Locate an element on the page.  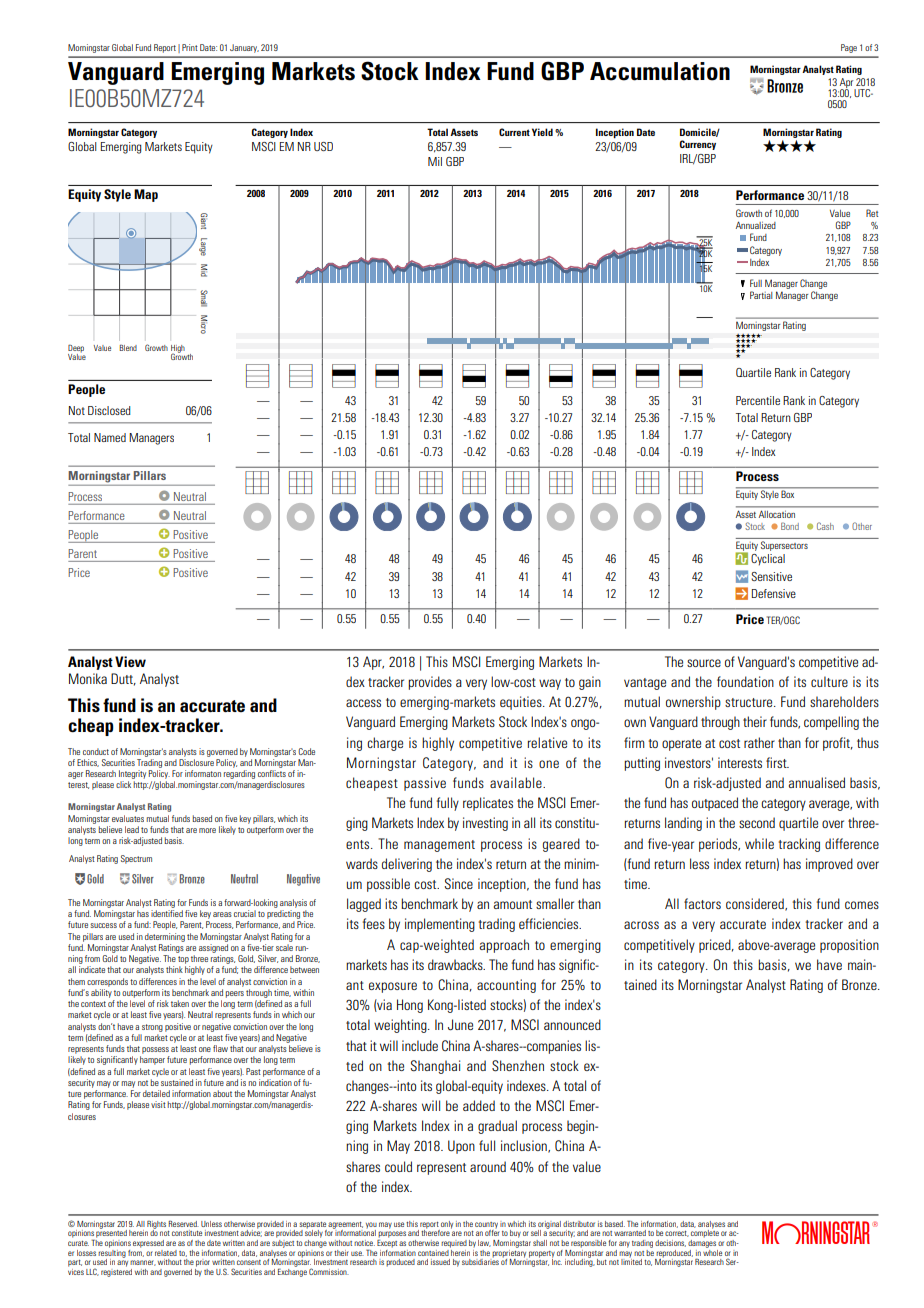
offer is located at coordinates (492, 1233).
